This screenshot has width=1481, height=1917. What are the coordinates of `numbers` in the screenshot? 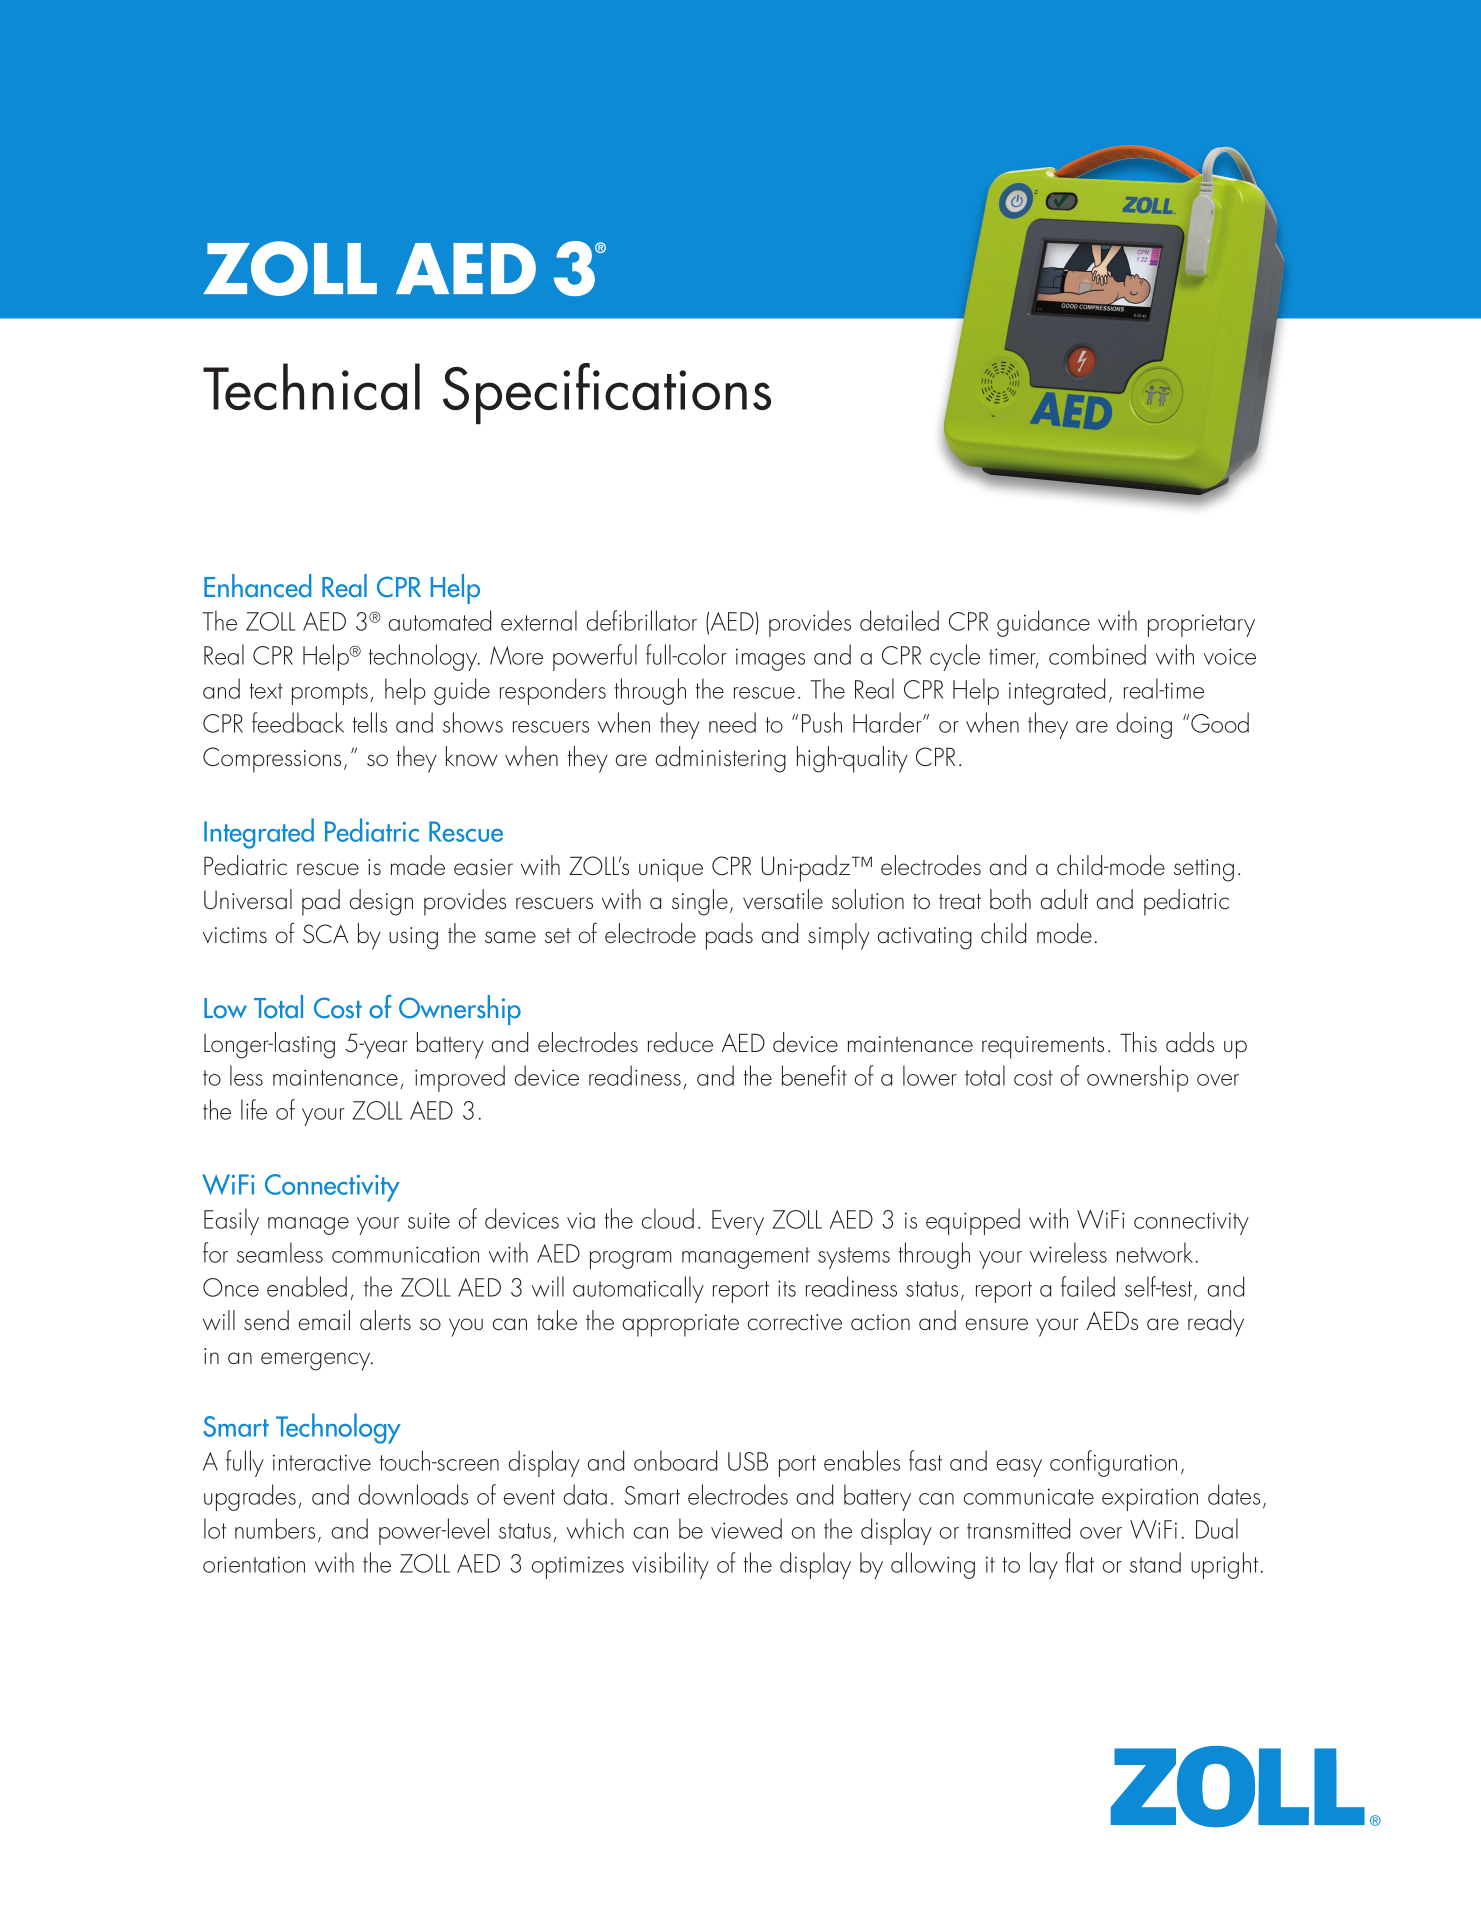 It's located at (275, 1528).
